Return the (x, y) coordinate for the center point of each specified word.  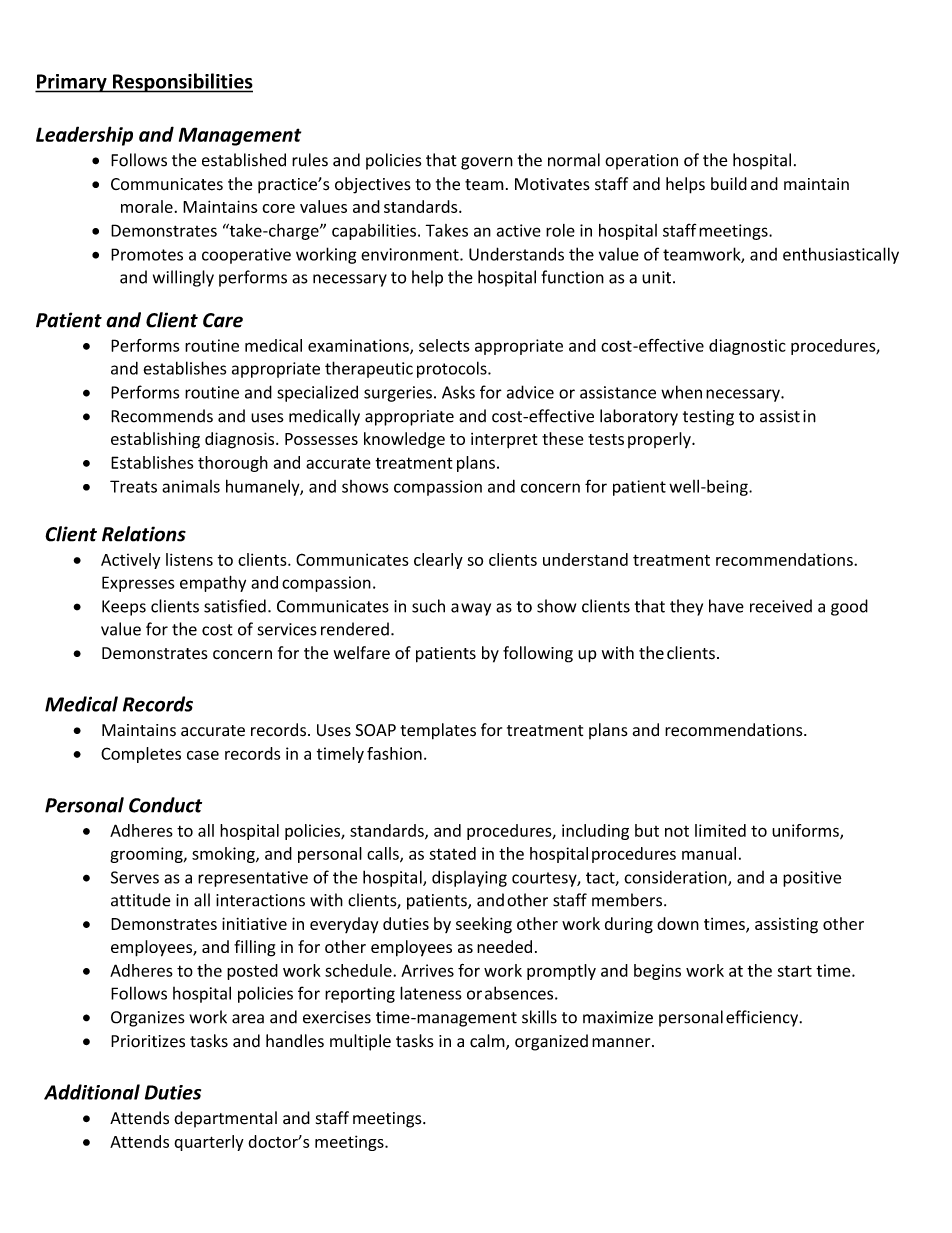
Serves (135, 877)
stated (452, 853)
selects (444, 345)
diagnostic (747, 347)
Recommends (162, 416)
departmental (225, 1119)
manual (709, 853)
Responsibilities (182, 83)
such (428, 606)
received (781, 606)
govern (487, 163)
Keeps (124, 608)
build (729, 184)
